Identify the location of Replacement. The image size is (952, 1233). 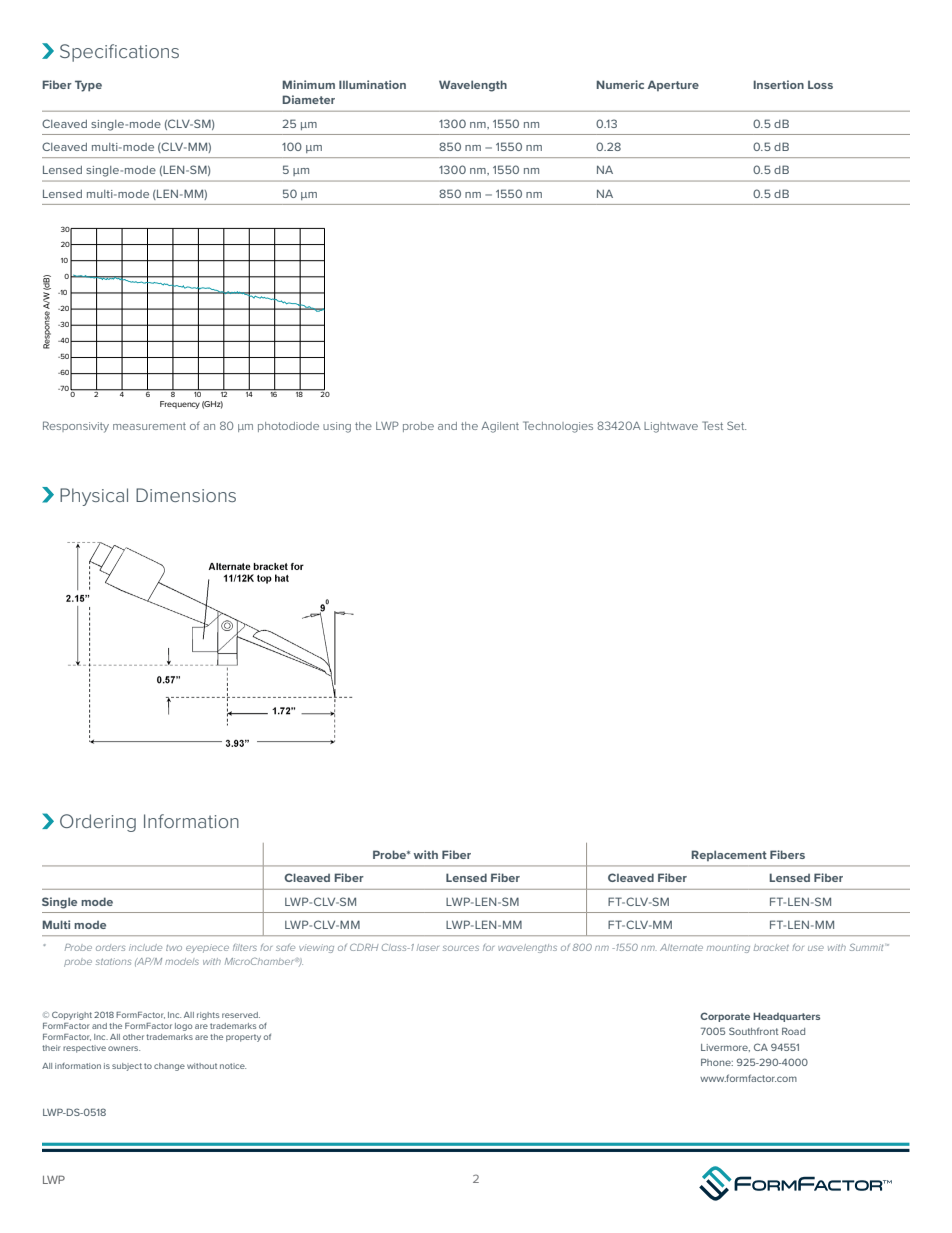
(729, 855).
